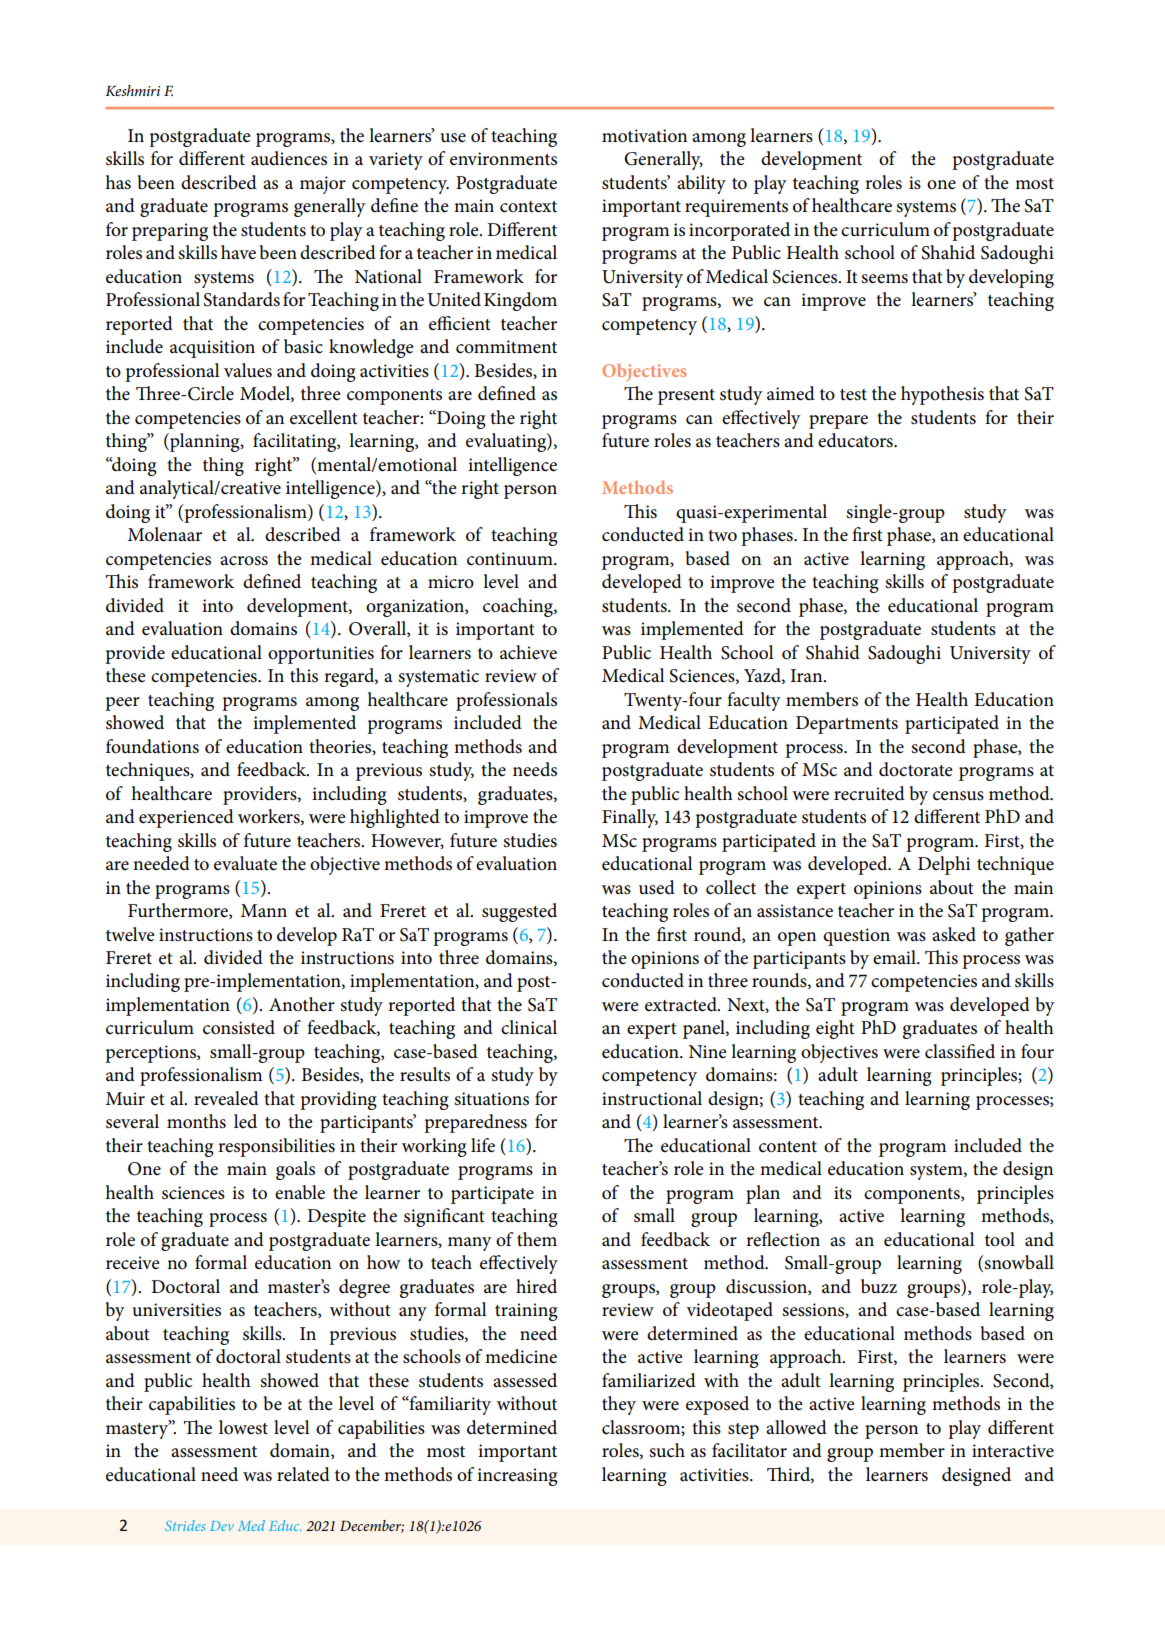 The image size is (1165, 1648). I want to click on evaluate, so click(245, 863).
